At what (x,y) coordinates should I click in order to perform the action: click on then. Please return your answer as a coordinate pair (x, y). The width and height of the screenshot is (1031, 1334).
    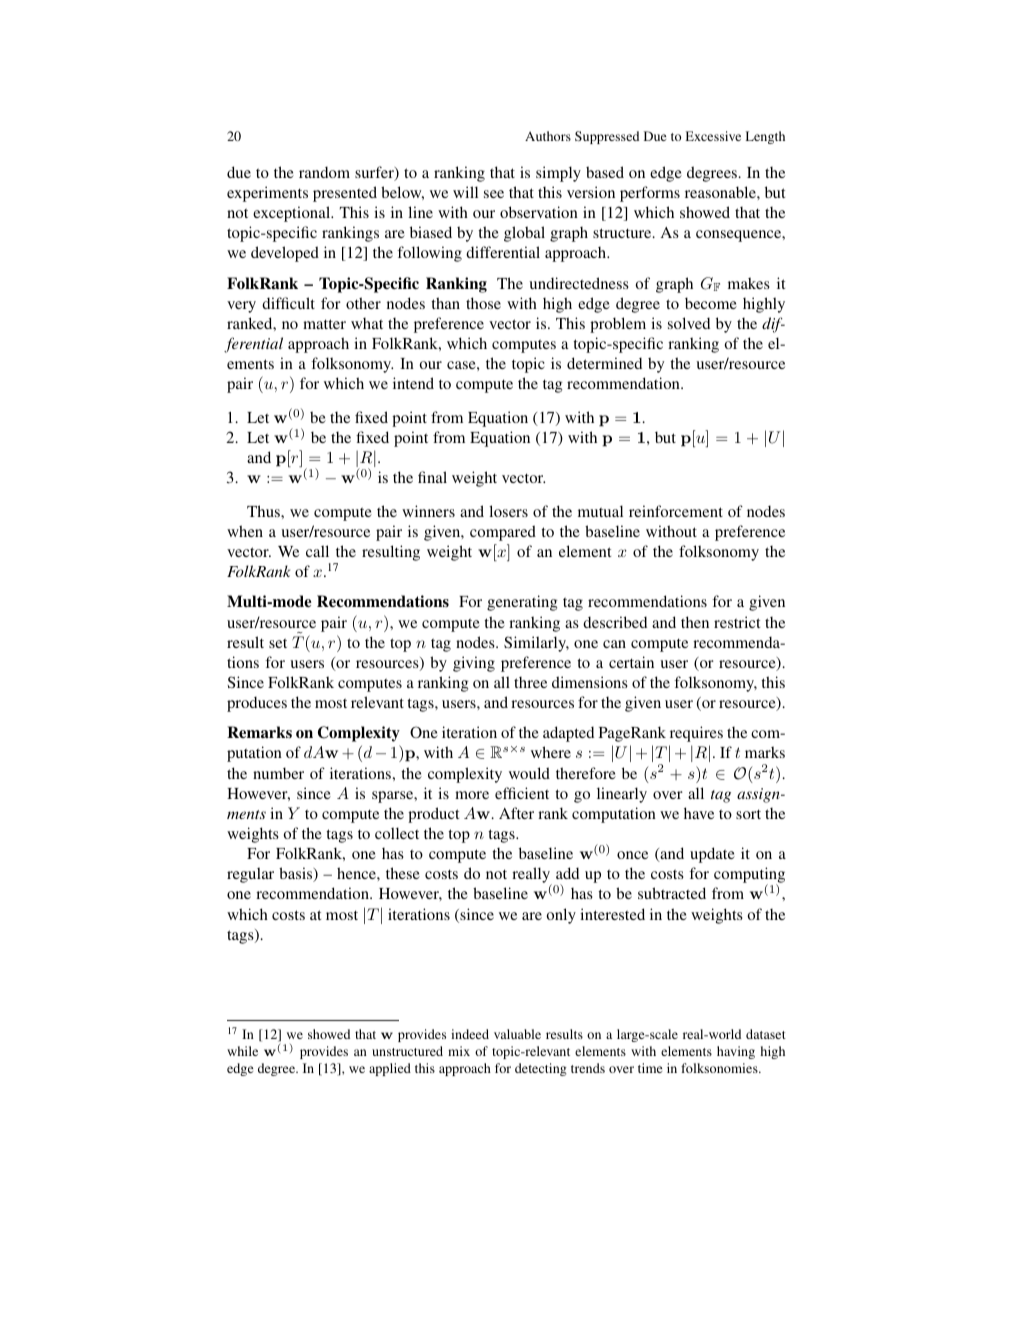
    Looking at the image, I should click on (695, 622).
